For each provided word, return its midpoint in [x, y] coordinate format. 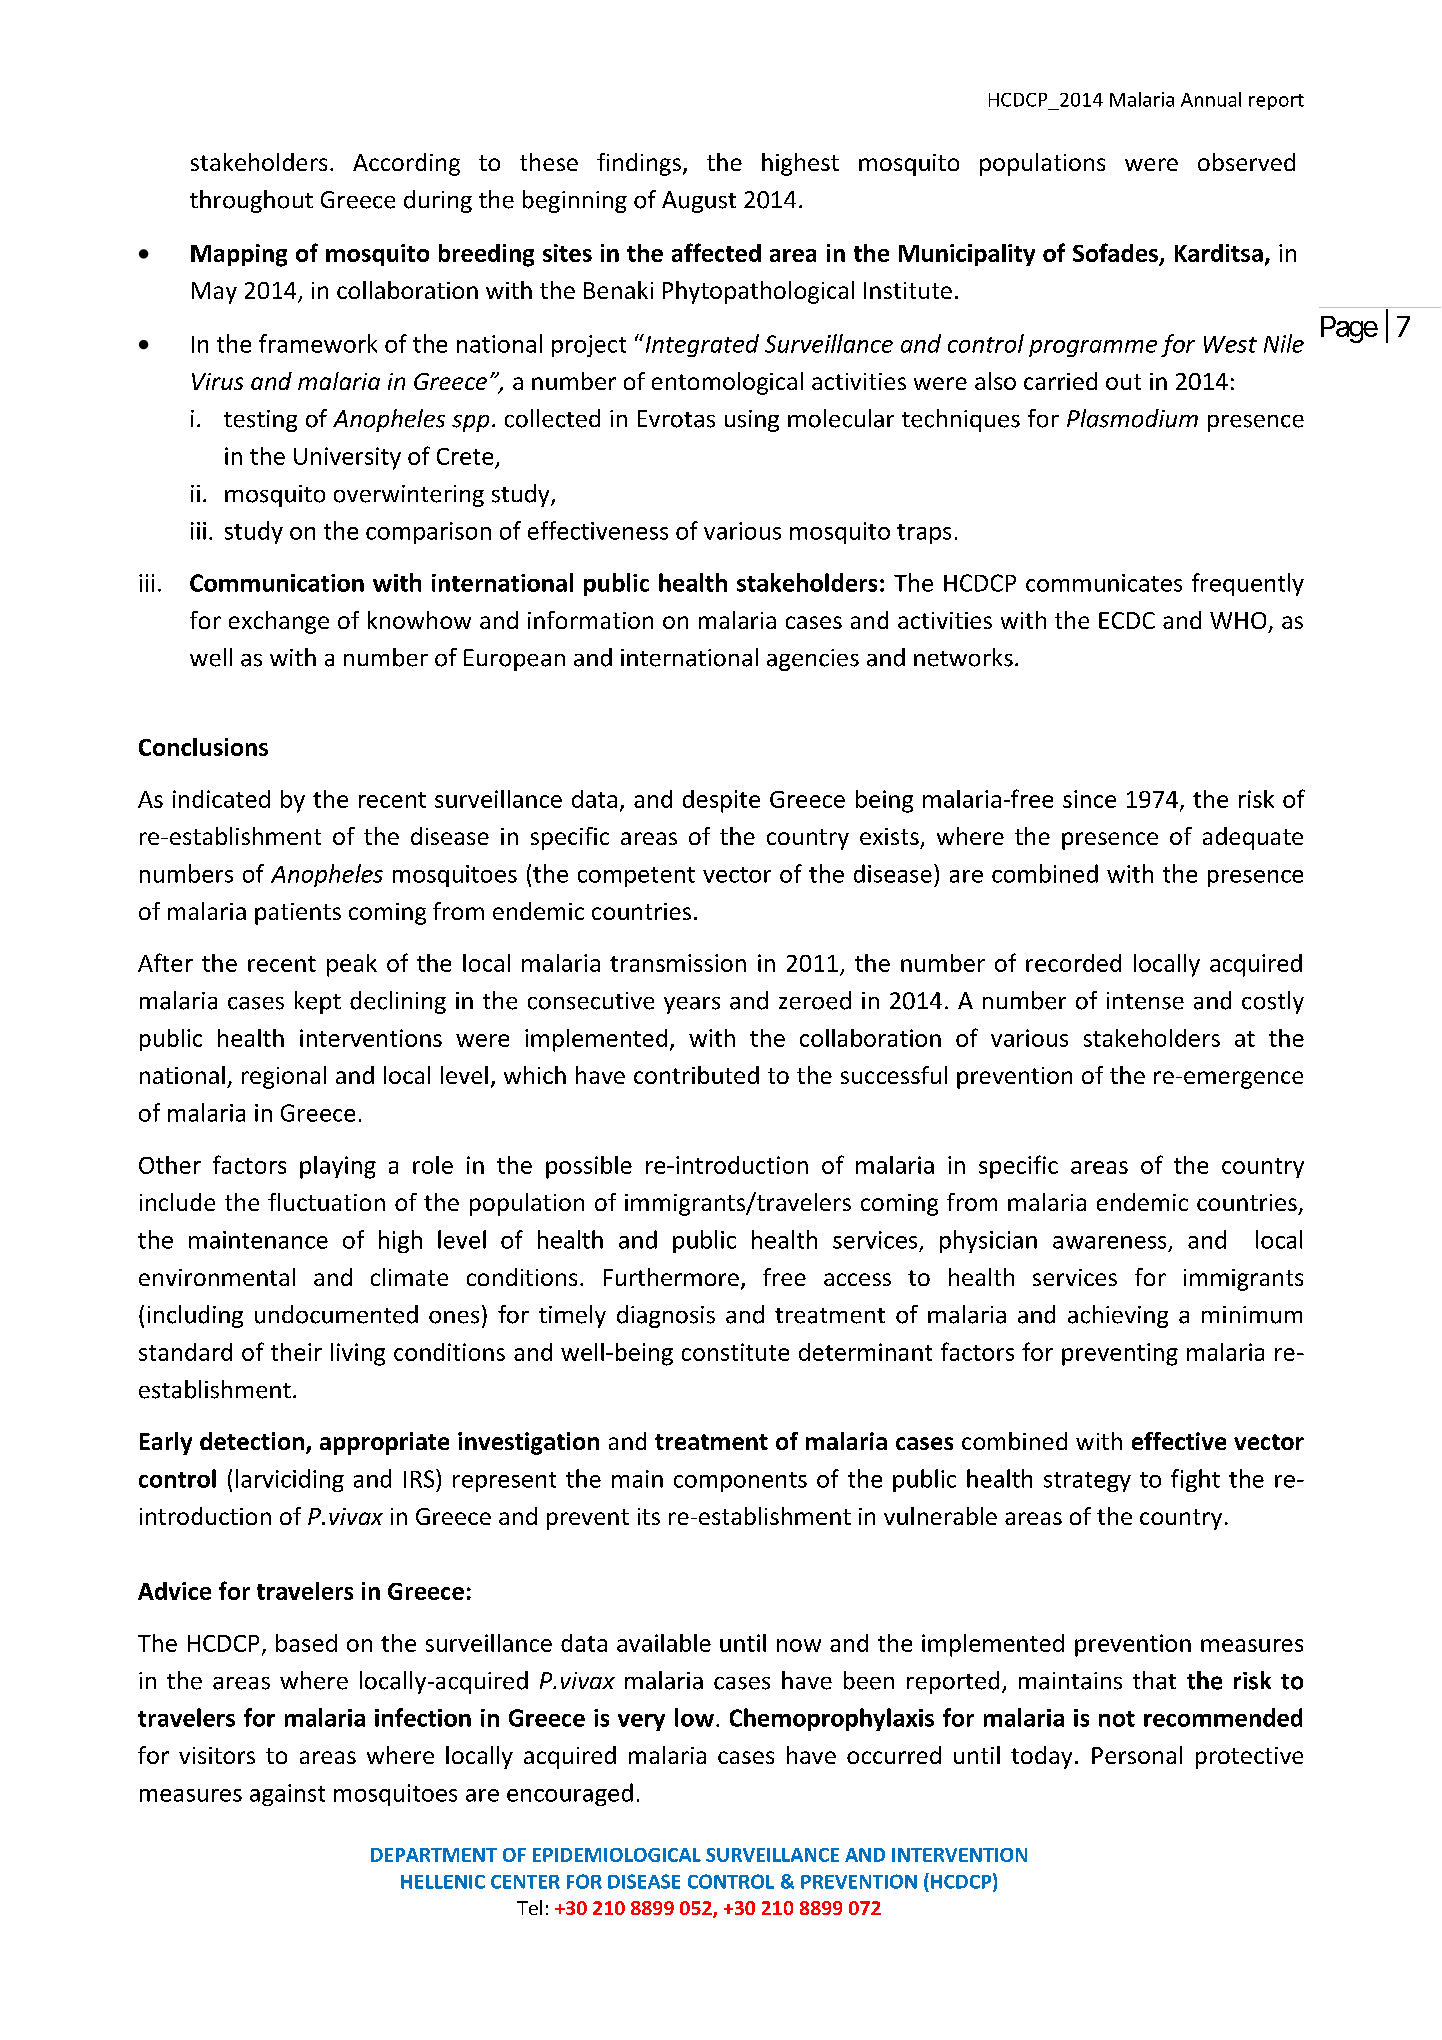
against [287, 1795]
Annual [1211, 99]
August [699, 202]
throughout [251, 201]
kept [318, 1002]
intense [1145, 1001]
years [692, 1005]
